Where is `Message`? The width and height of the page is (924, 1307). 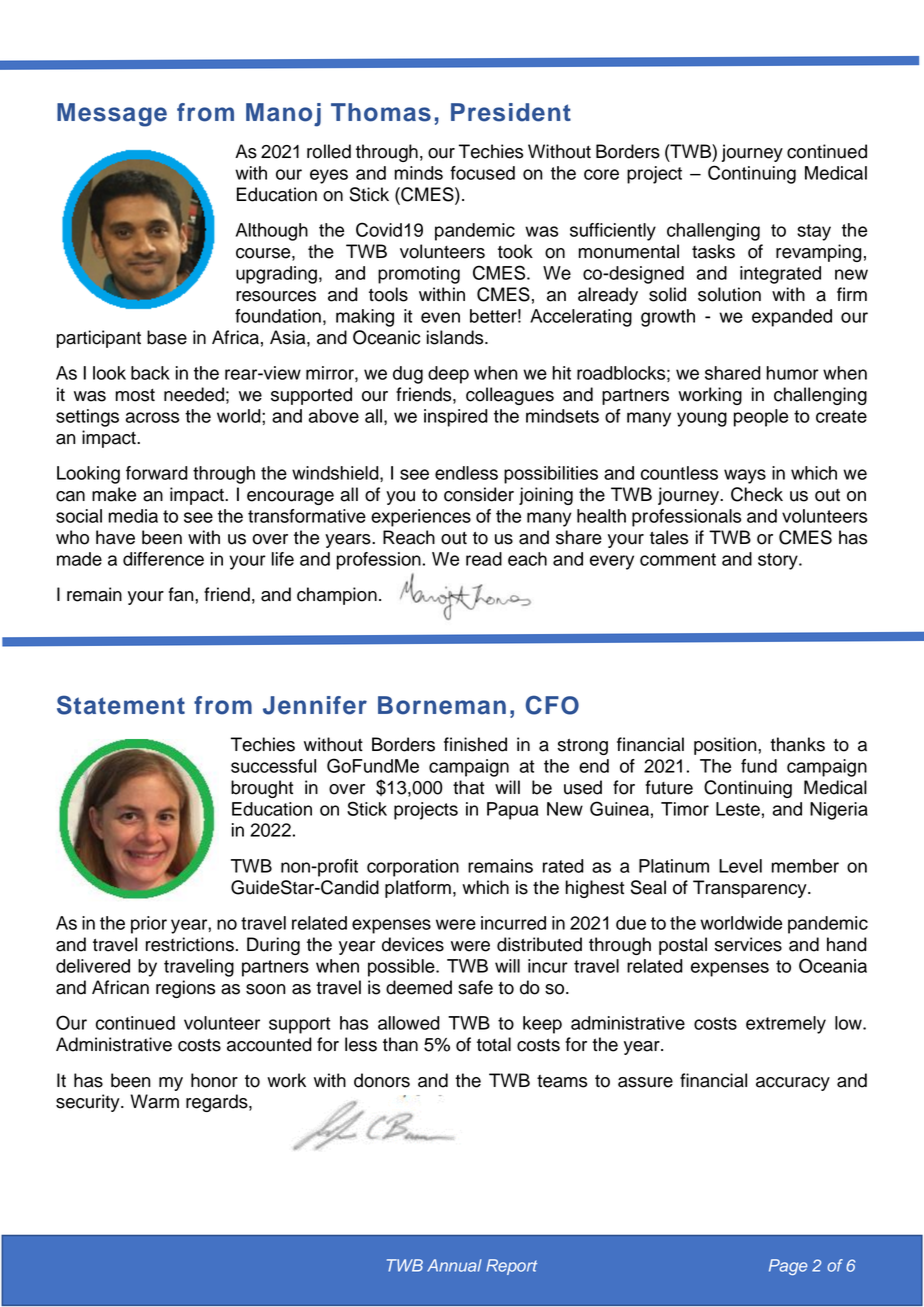
Message is located at coordinates (112, 115).
